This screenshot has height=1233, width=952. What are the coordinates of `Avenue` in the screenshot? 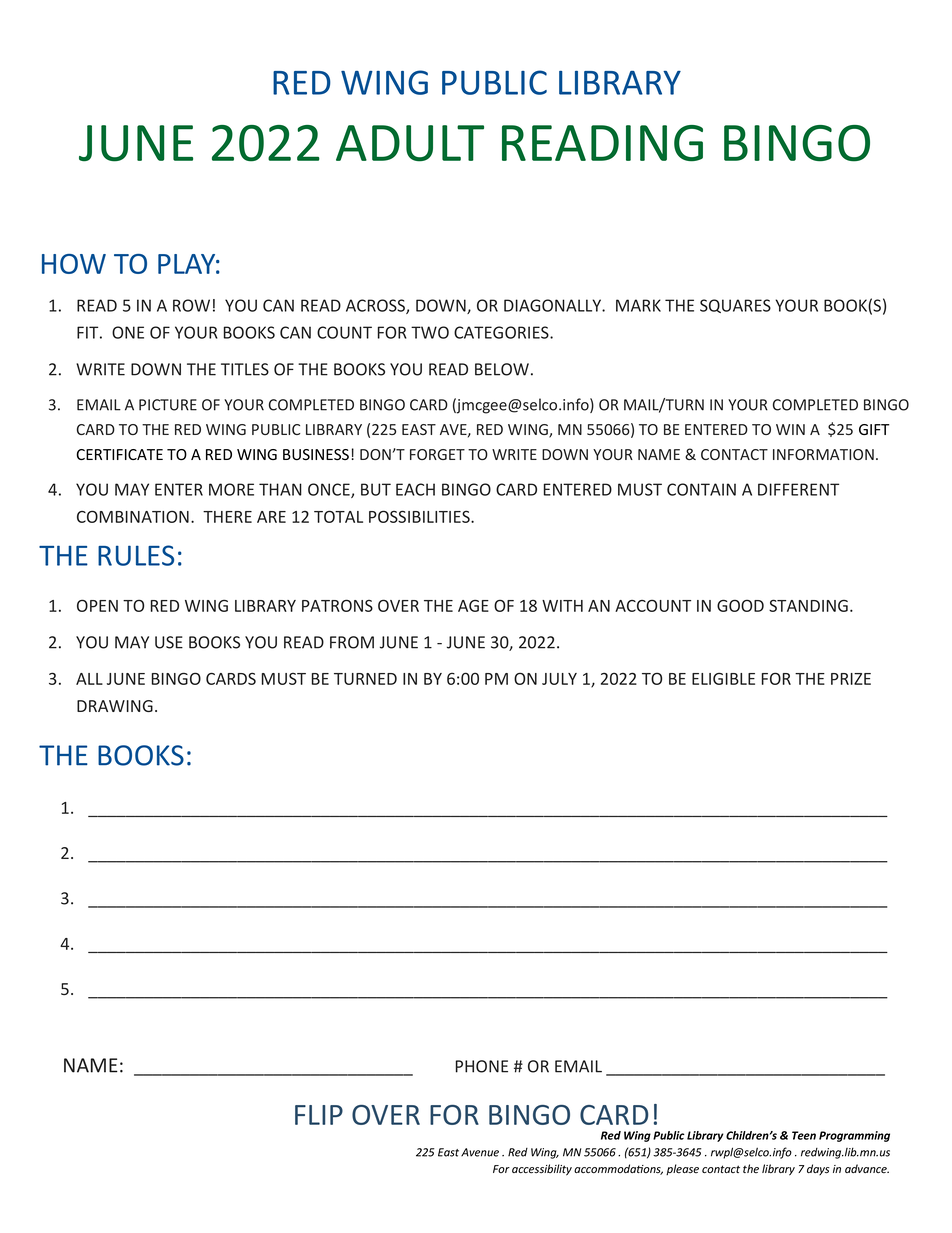 It's located at (480, 1152).
